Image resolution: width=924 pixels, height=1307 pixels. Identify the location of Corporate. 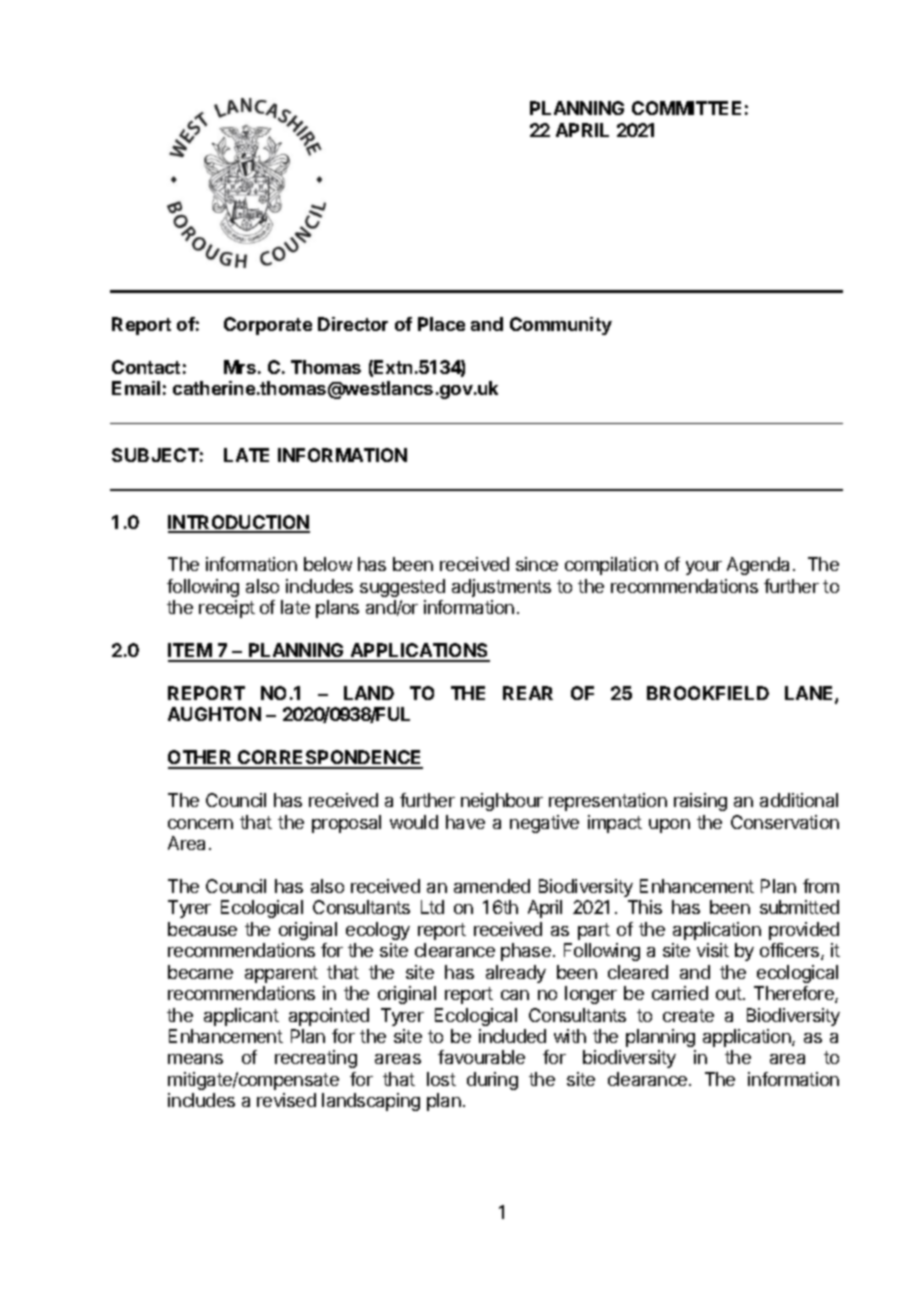
(268, 326).
